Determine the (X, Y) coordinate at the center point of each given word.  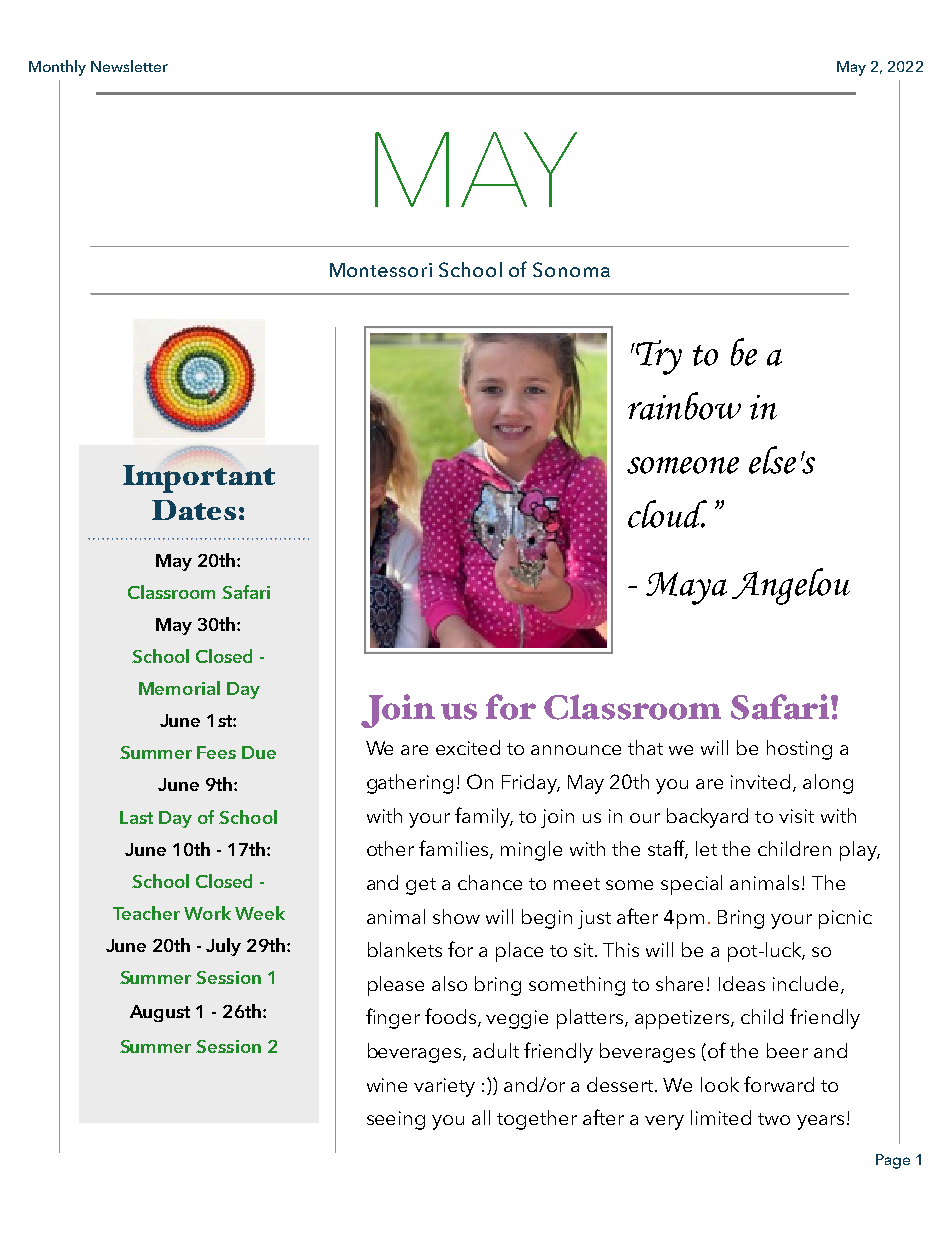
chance (490, 882)
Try (659, 357)
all (481, 1117)
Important (199, 479)
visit (796, 816)
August (160, 1013)
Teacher (146, 913)
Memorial (179, 688)
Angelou (791, 586)
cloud (667, 514)
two (774, 1119)
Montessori (381, 270)
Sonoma (571, 269)
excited (468, 747)
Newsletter (129, 66)
